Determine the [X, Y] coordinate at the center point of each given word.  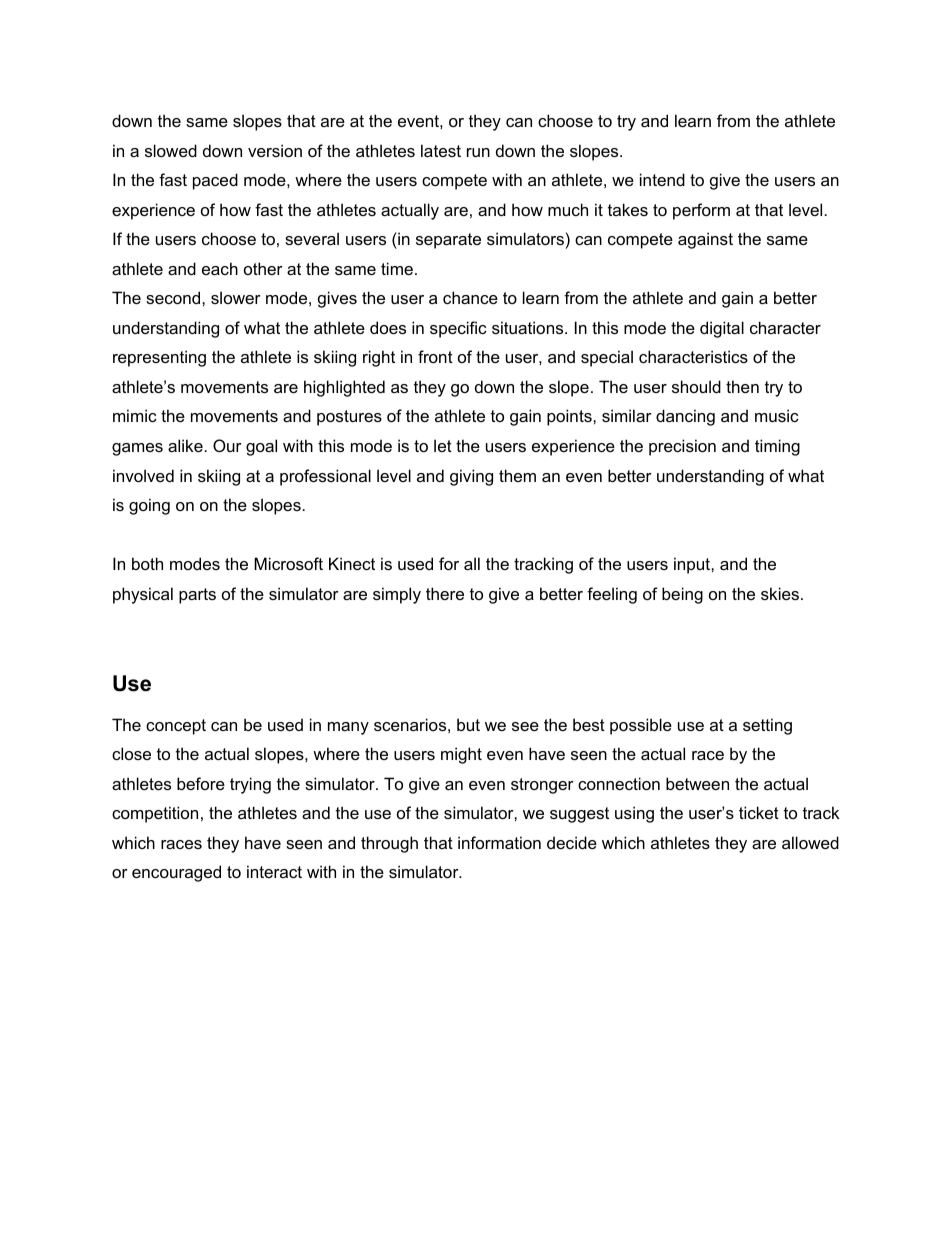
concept [176, 727]
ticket [759, 812]
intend [662, 179]
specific [458, 329]
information [499, 842]
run [478, 152]
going [149, 506]
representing [159, 358]
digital [722, 329]
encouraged [176, 873]
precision [682, 447]
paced [215, 181]
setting [767, 726]
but [468, 724]
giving [471, 477]
